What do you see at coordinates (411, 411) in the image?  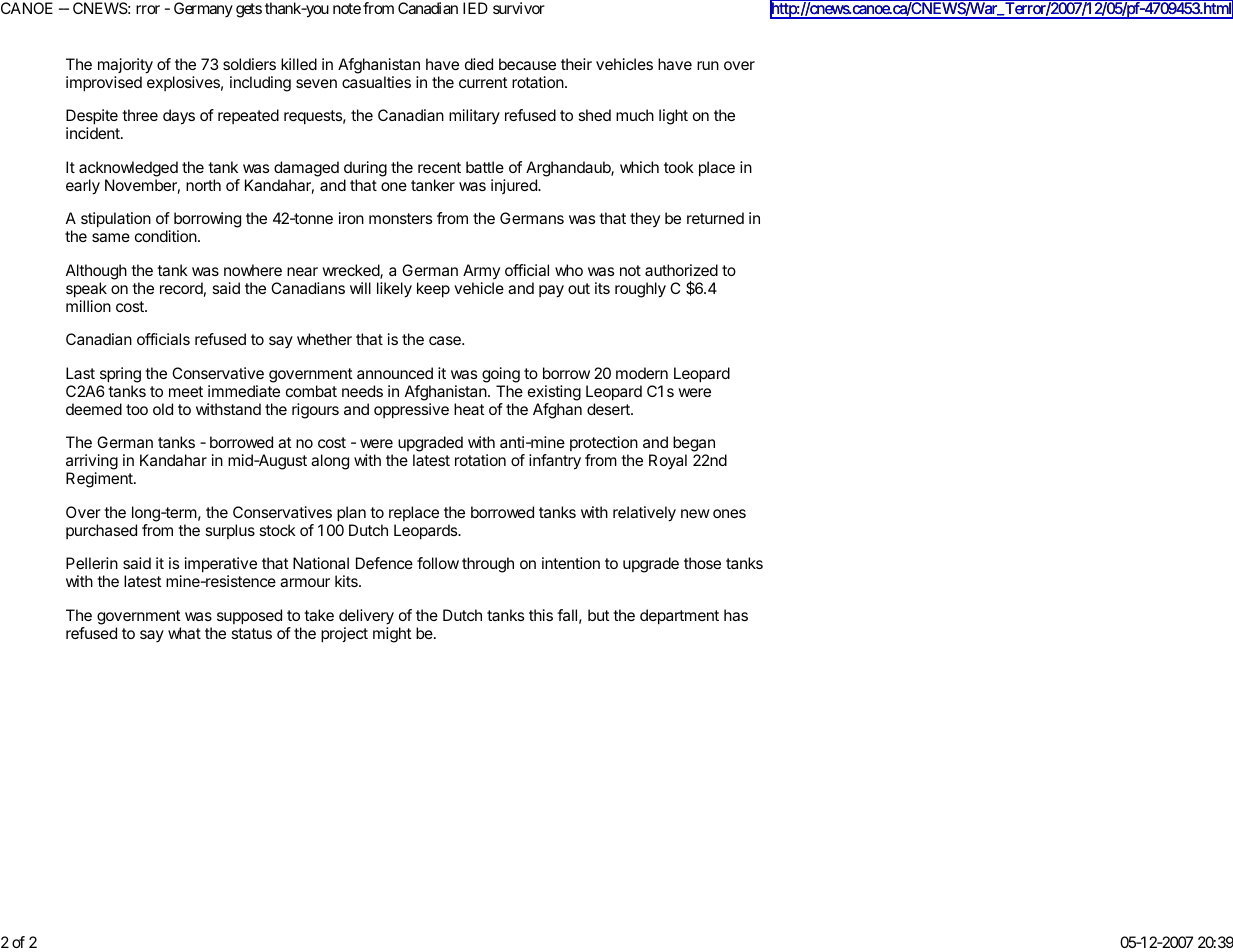 I see `oppressive` at bounding box center [411, 411].
